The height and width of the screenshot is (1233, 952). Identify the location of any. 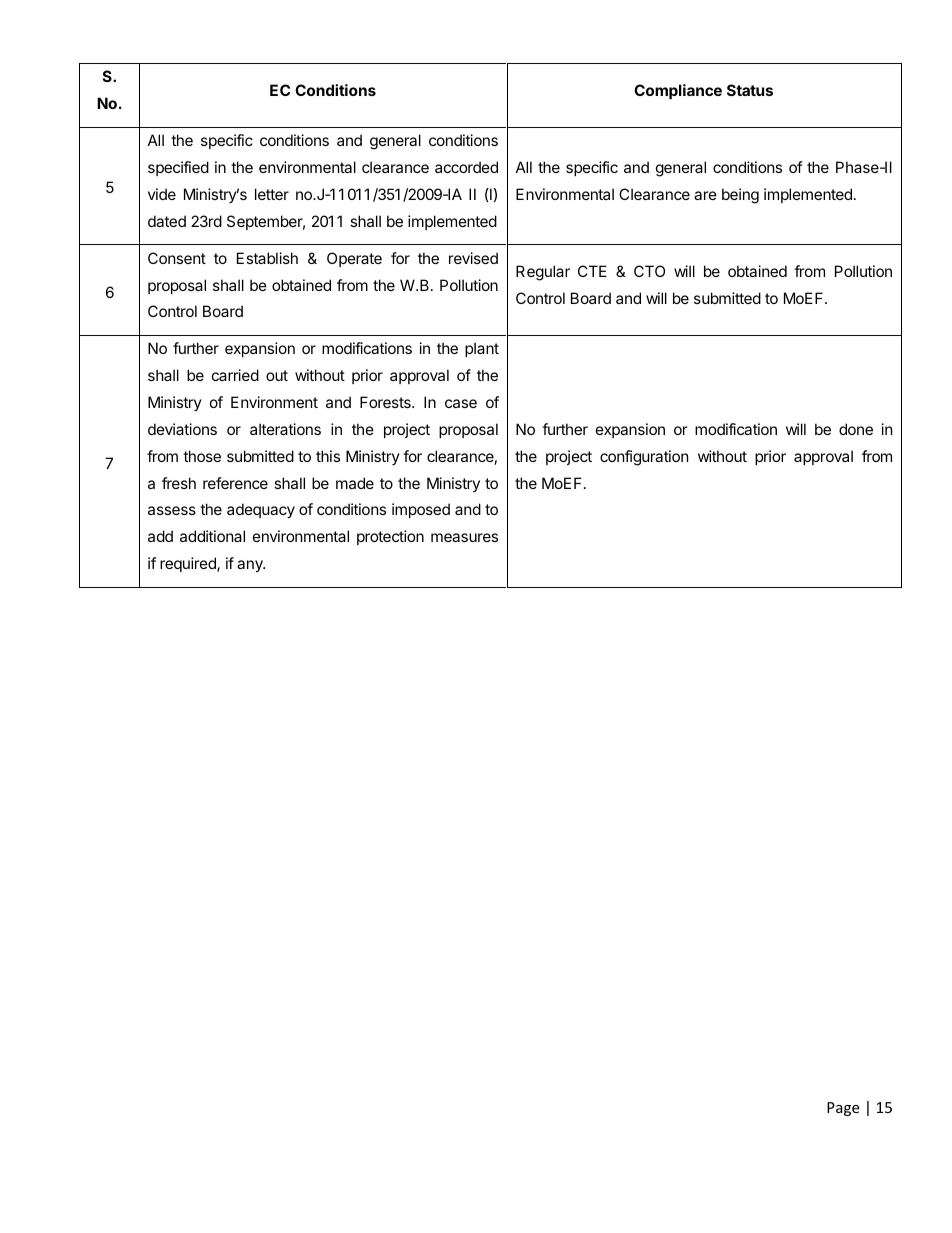
(251, 566).
